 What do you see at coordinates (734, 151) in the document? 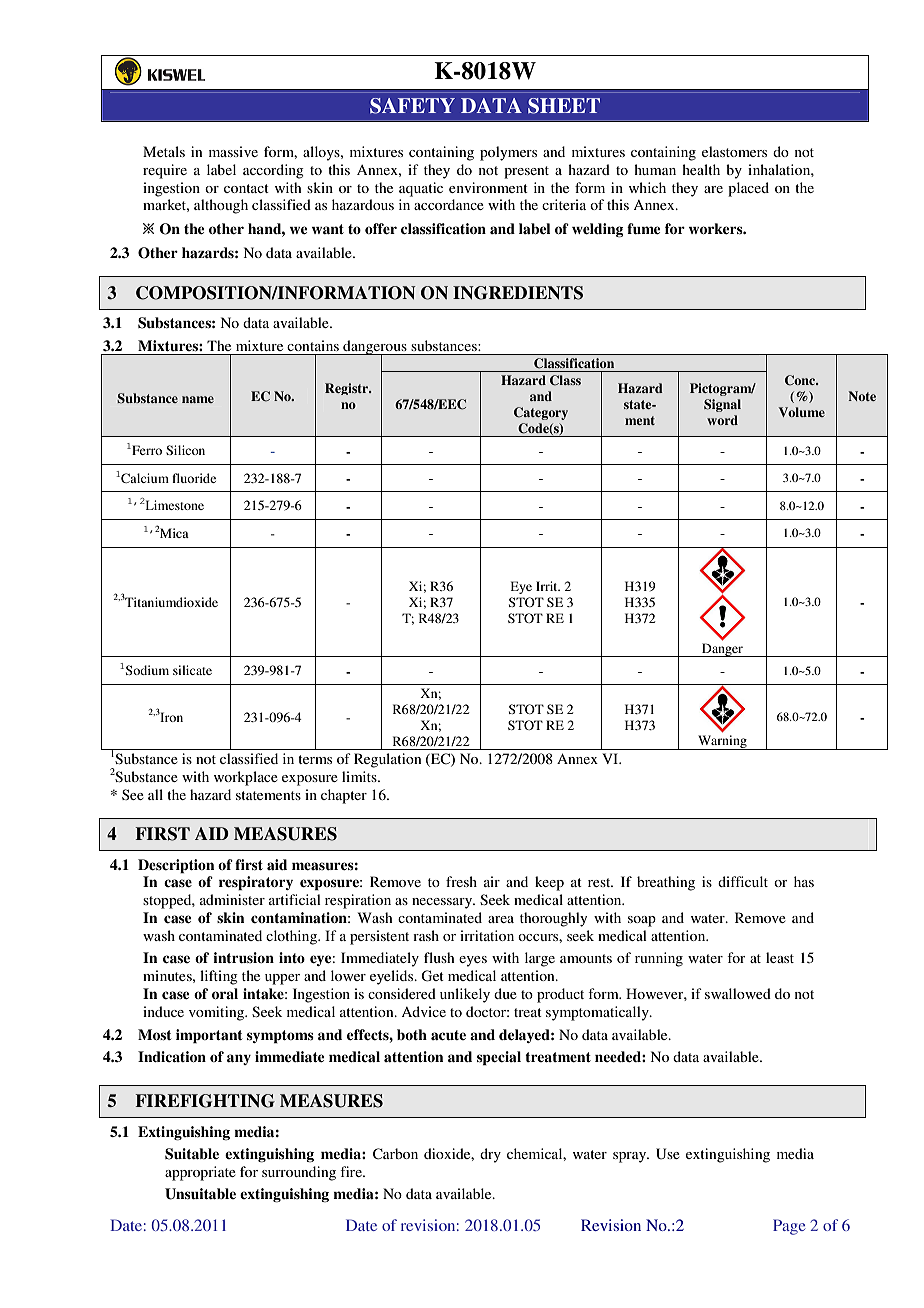
I see `elastomers` at bounding box center [734, 151].
